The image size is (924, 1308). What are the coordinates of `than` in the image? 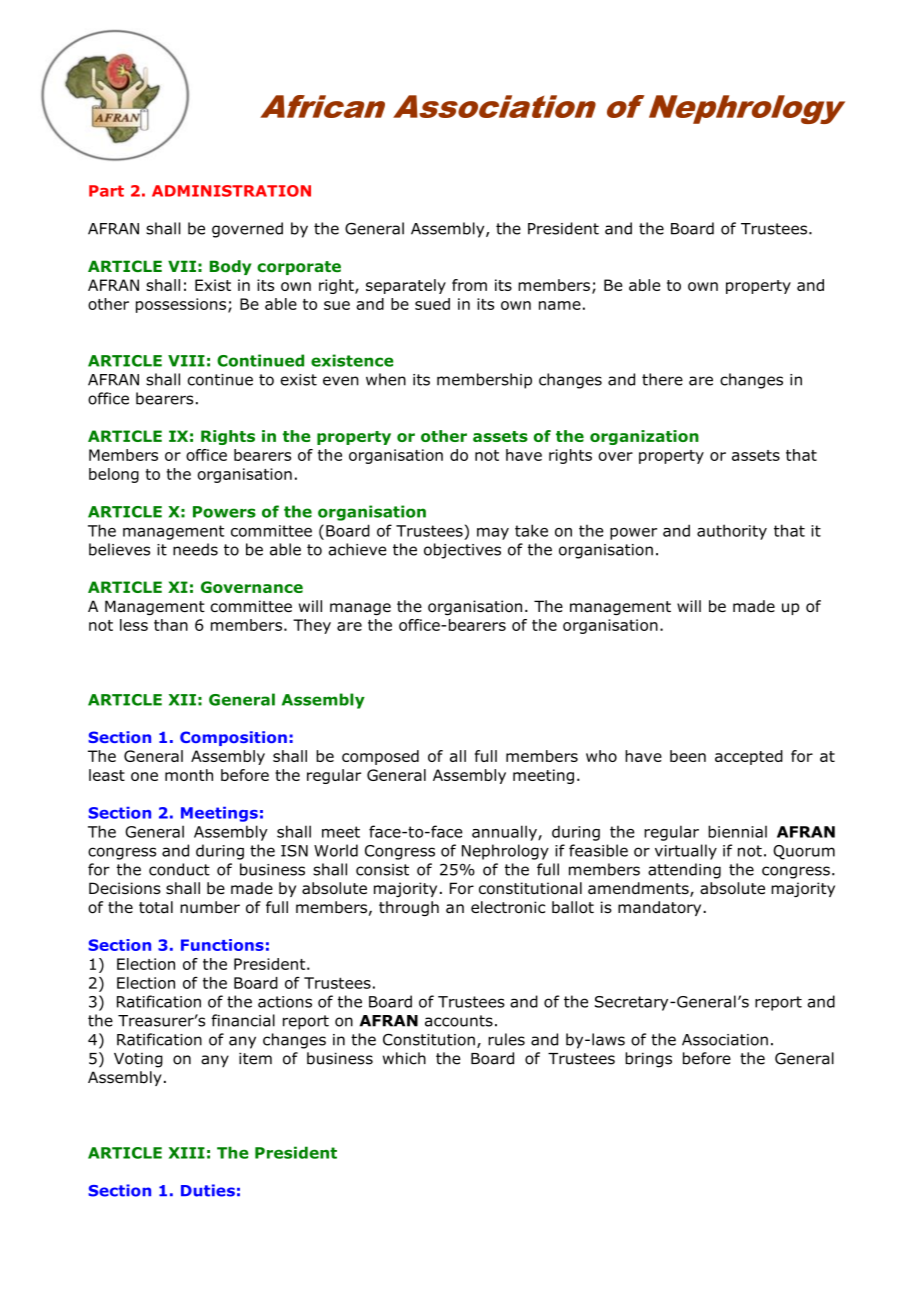 It's located at (171, 625).
